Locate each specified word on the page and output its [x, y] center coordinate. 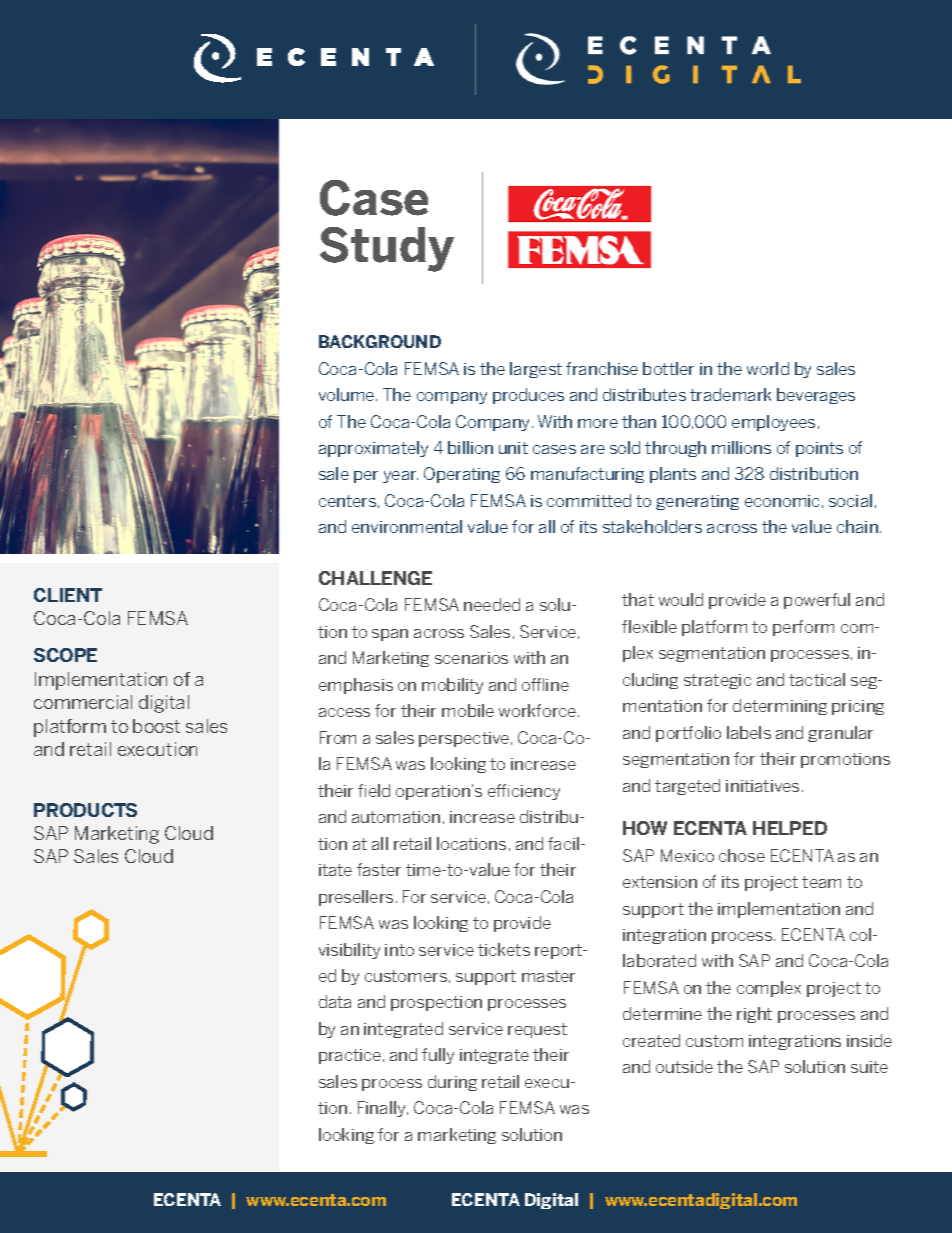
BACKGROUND [380, 341]
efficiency [524, 792]
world [768, 368]
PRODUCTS [85, 810]
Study [387, 249]
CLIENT [68, 595]
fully [438, 1056]
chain [857, 526]
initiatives [762, 786]
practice [350, 1056]
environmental [407, 526]
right [754, 1015]
